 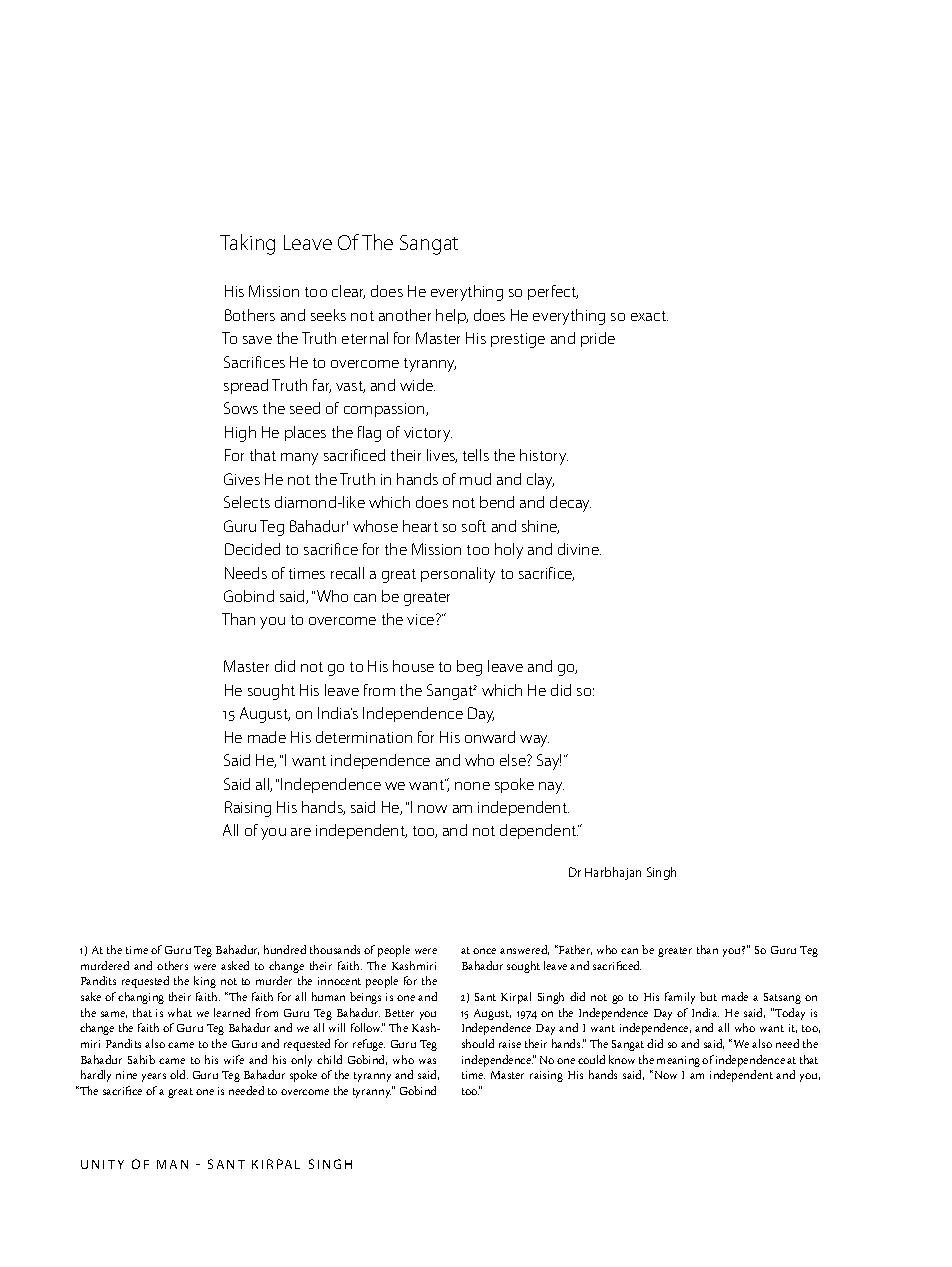 I want to click on help, so click(x=452, y=316).
